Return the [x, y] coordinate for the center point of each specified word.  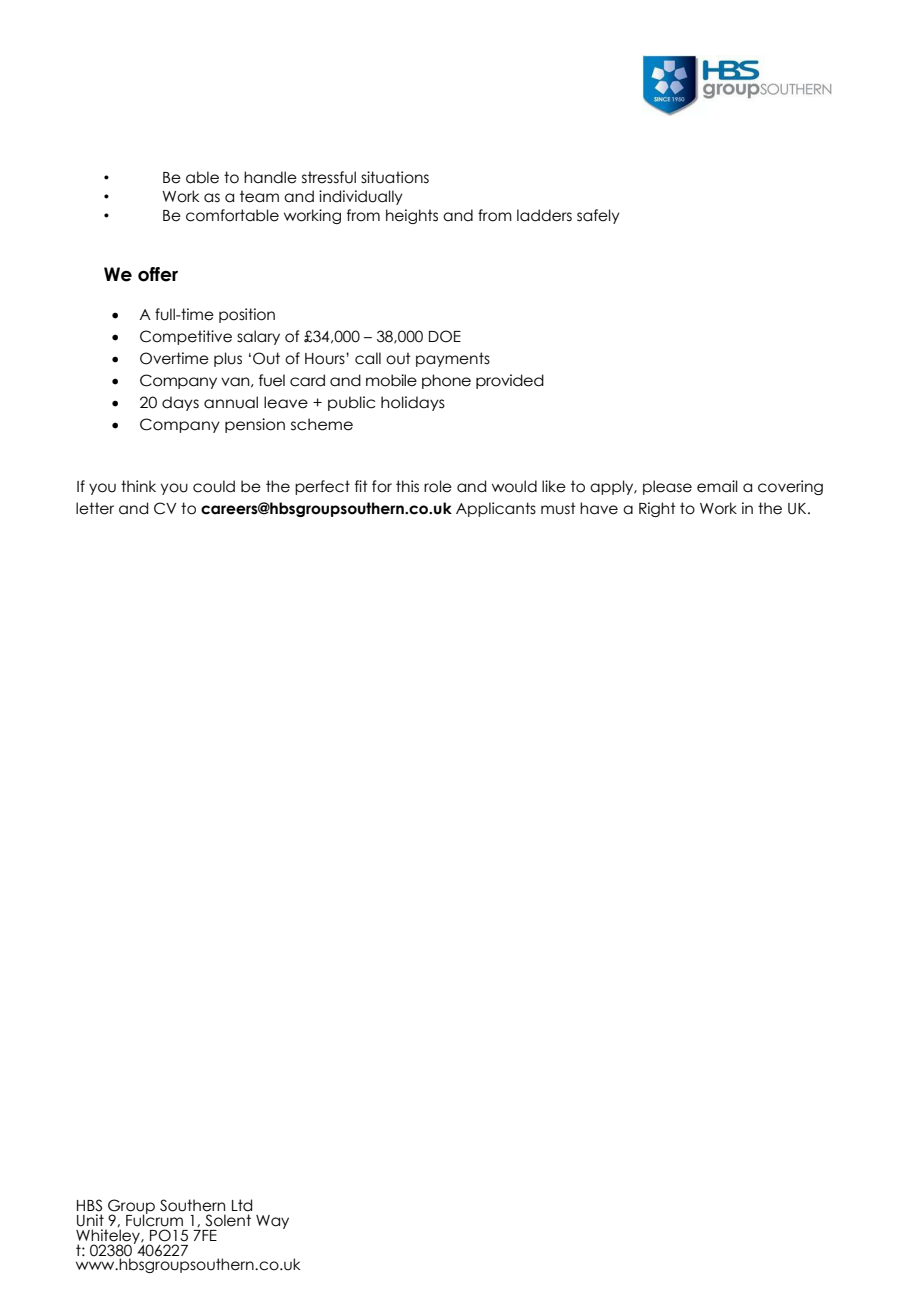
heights [412, 216]
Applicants [496, 509]
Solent [228, 1220]
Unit [90, 1220]
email [717, 486]
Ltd [242, 1205]
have [599, 508]
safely [598, 216]
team [259, 196]
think [138, 486]
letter [95, 508]
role [438, 486]
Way [272, 1222]
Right [657, 509]
